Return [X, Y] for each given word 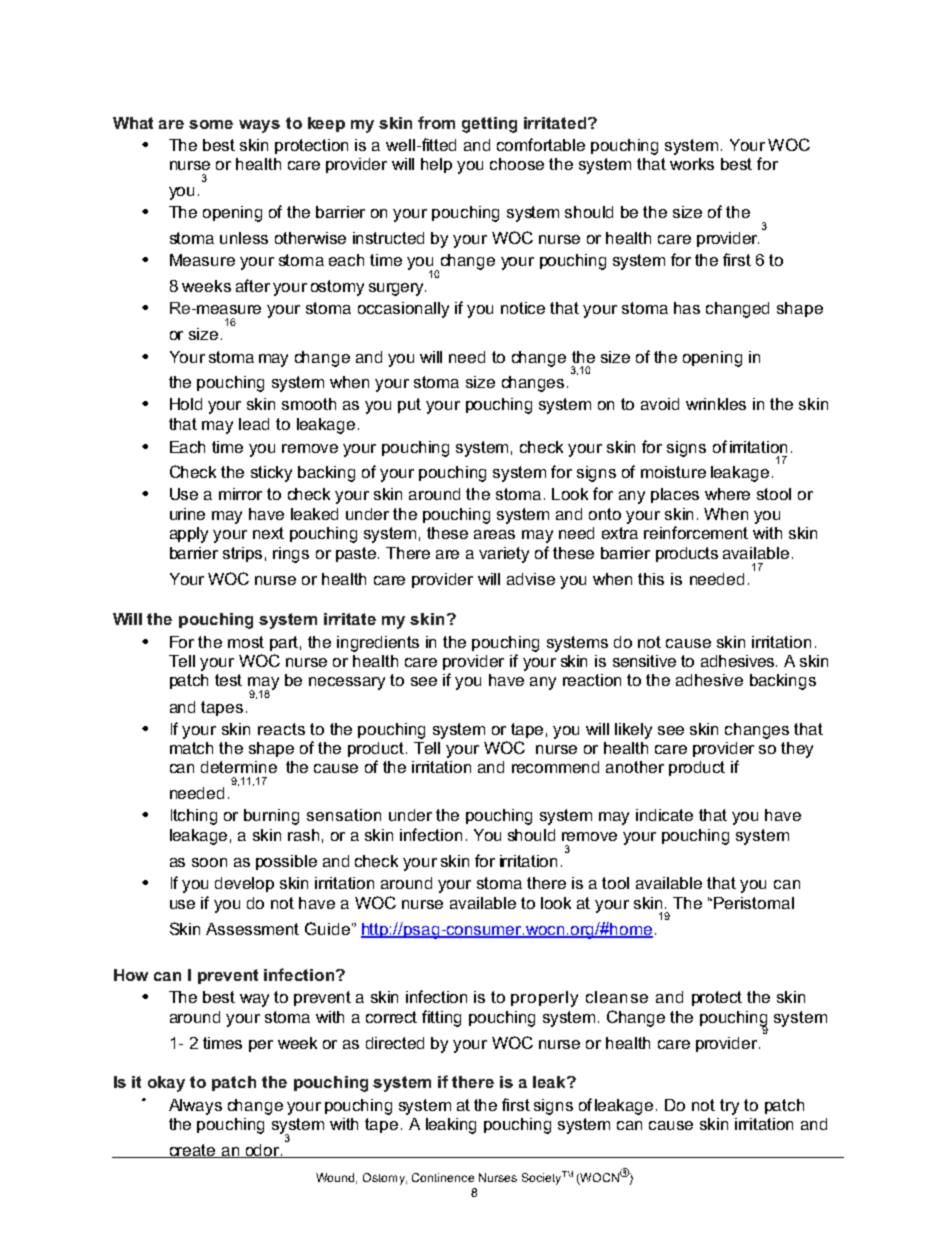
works [692, 164]
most [246, 642]
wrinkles [716, 404]
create [192, 1151]
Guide [327, 928]
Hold [186, 404]
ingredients [378, 644]
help [436, 165]
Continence [443, 1177]
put [409, 405]
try [729, 1107]
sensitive [644, 661]
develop [244, 884]
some [211, 124]
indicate [664, 815]
